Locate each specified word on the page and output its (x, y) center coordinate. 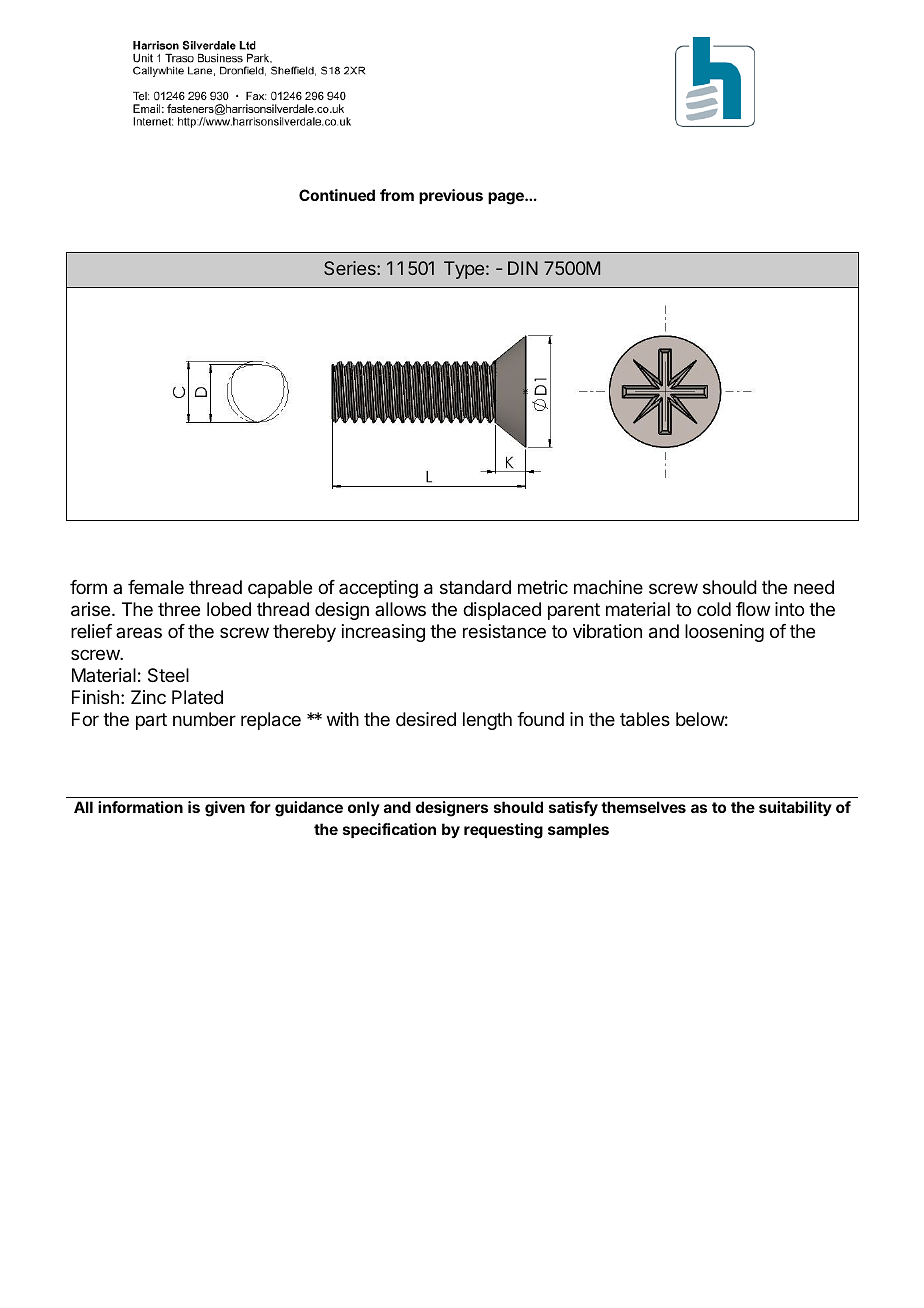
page (507, 198)
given (225, 809)
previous (451, 196)
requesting (503, 831)
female (156, 587)
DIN (523, 268)
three (179, 609)
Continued (337, 195)
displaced (502, 611)
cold (714, 609)
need (814, 587)
